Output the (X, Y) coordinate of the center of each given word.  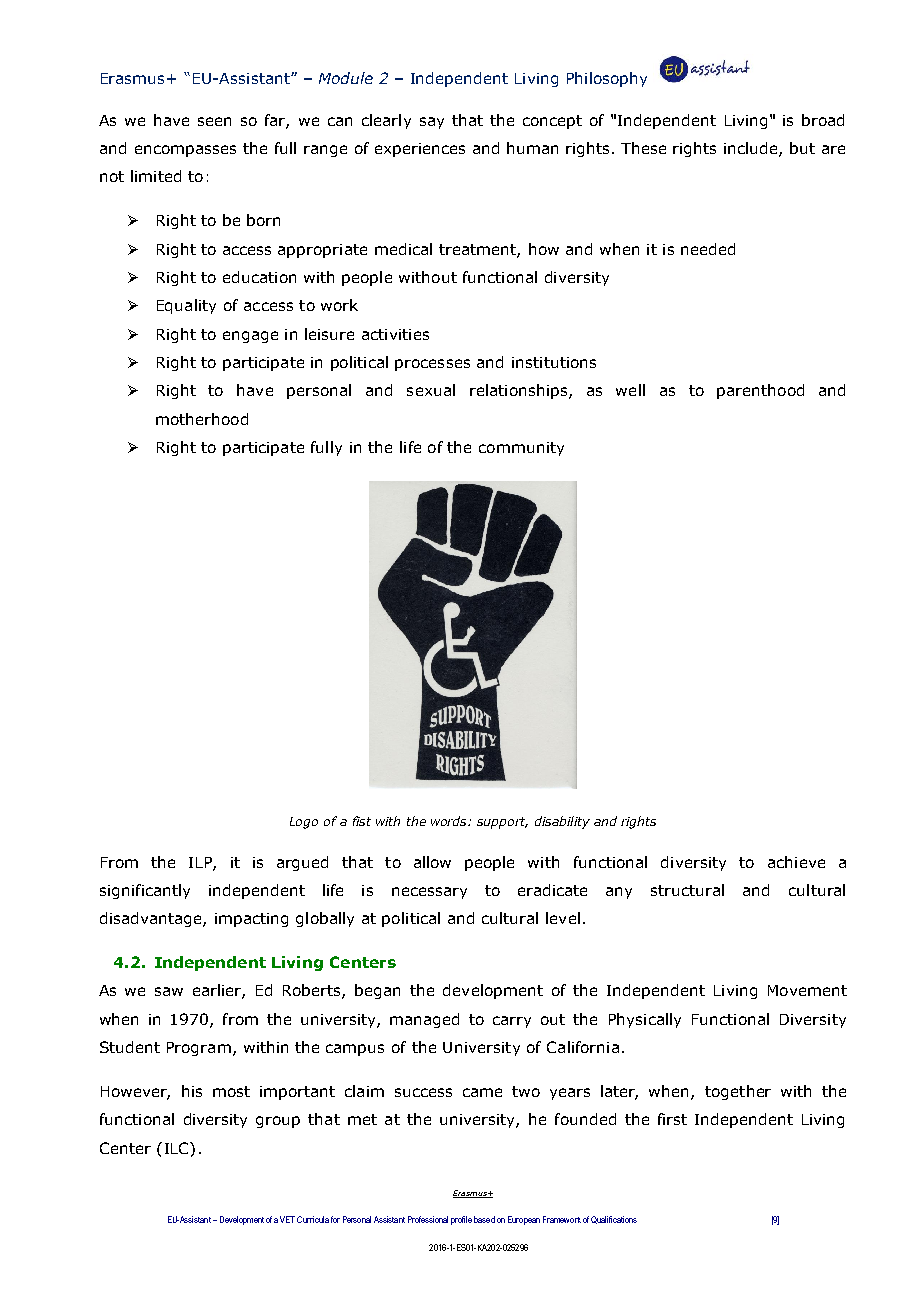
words (450, 821)
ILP (201, 863)
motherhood (202, 419)
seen (214, 121)
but (802, 148)
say (432, 123)
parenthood (760, 391)
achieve (796, 862)
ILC (178, 1148)
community (521, 449)
